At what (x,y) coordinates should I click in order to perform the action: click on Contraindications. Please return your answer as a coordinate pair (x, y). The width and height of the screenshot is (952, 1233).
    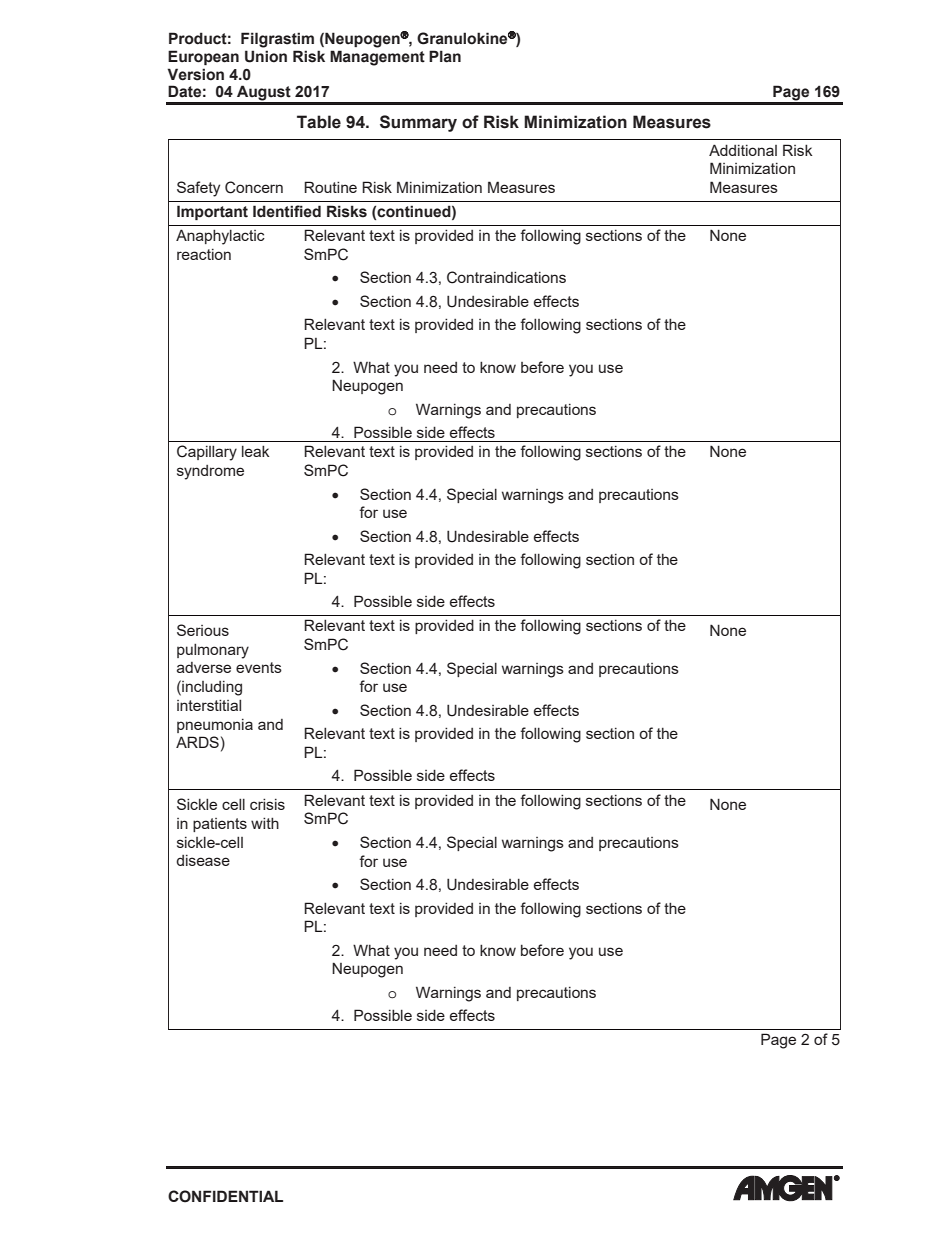
    Looking at the image, I should click on (506, 277).
